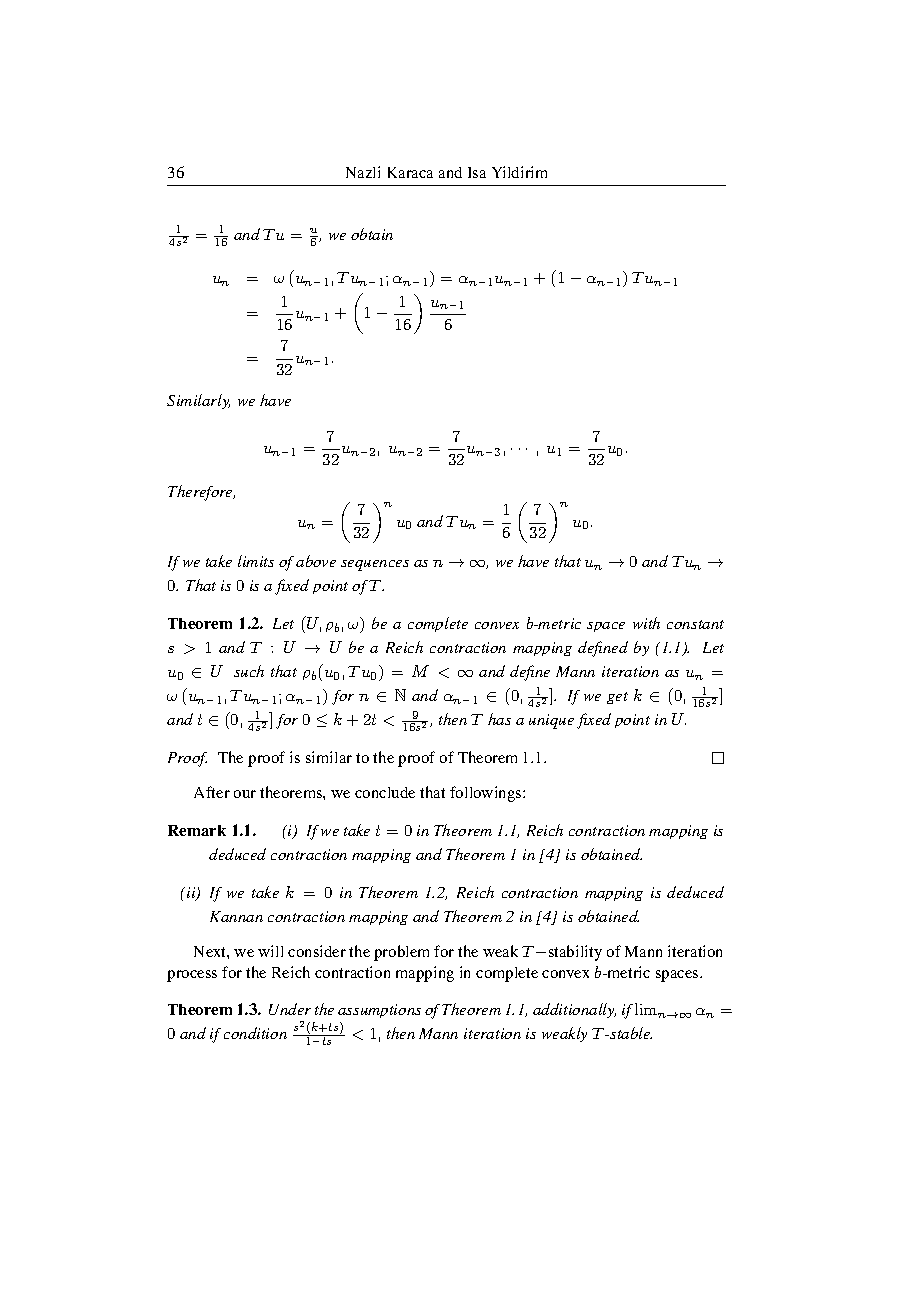  I want to click on constant, so click(695, 624).
